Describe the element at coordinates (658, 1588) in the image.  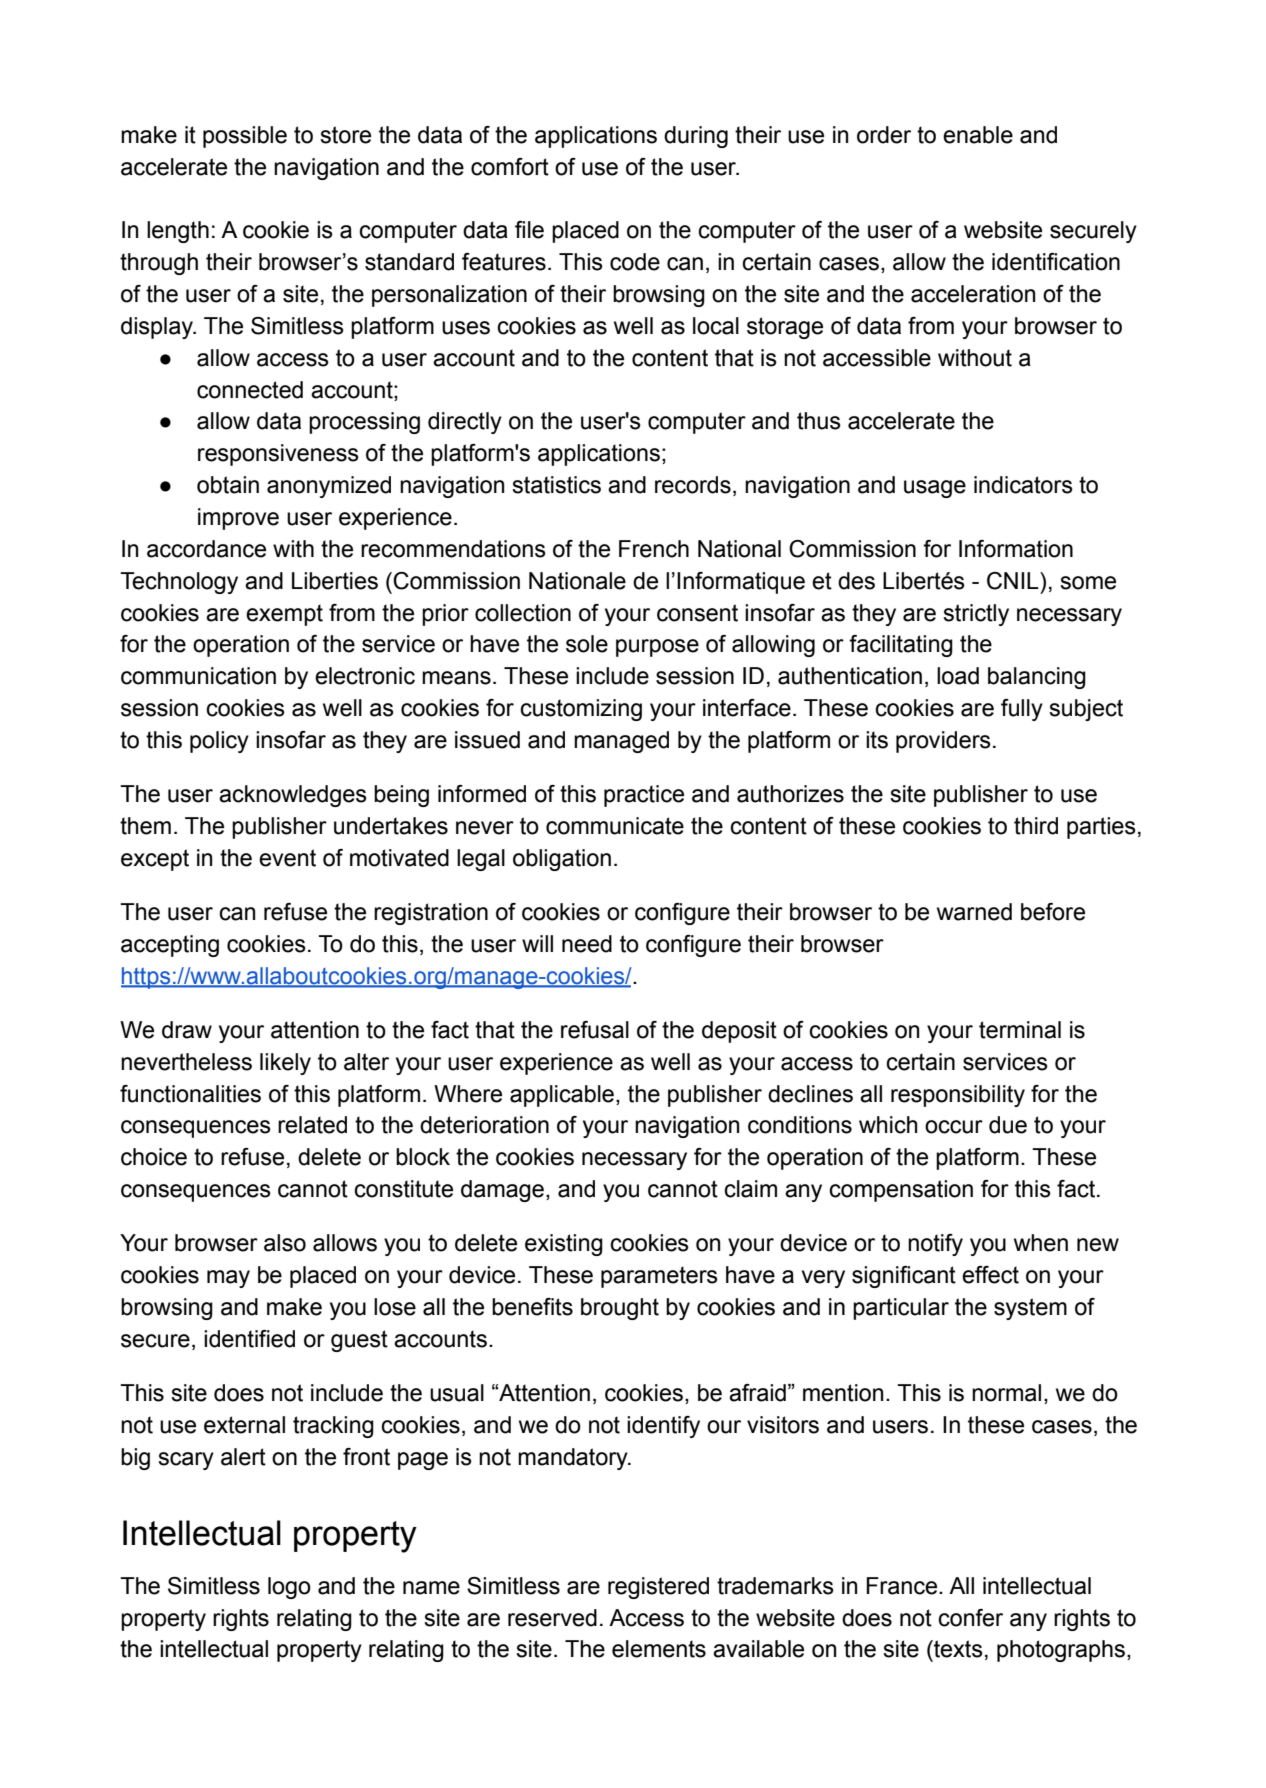
I see `registered` at that location.
